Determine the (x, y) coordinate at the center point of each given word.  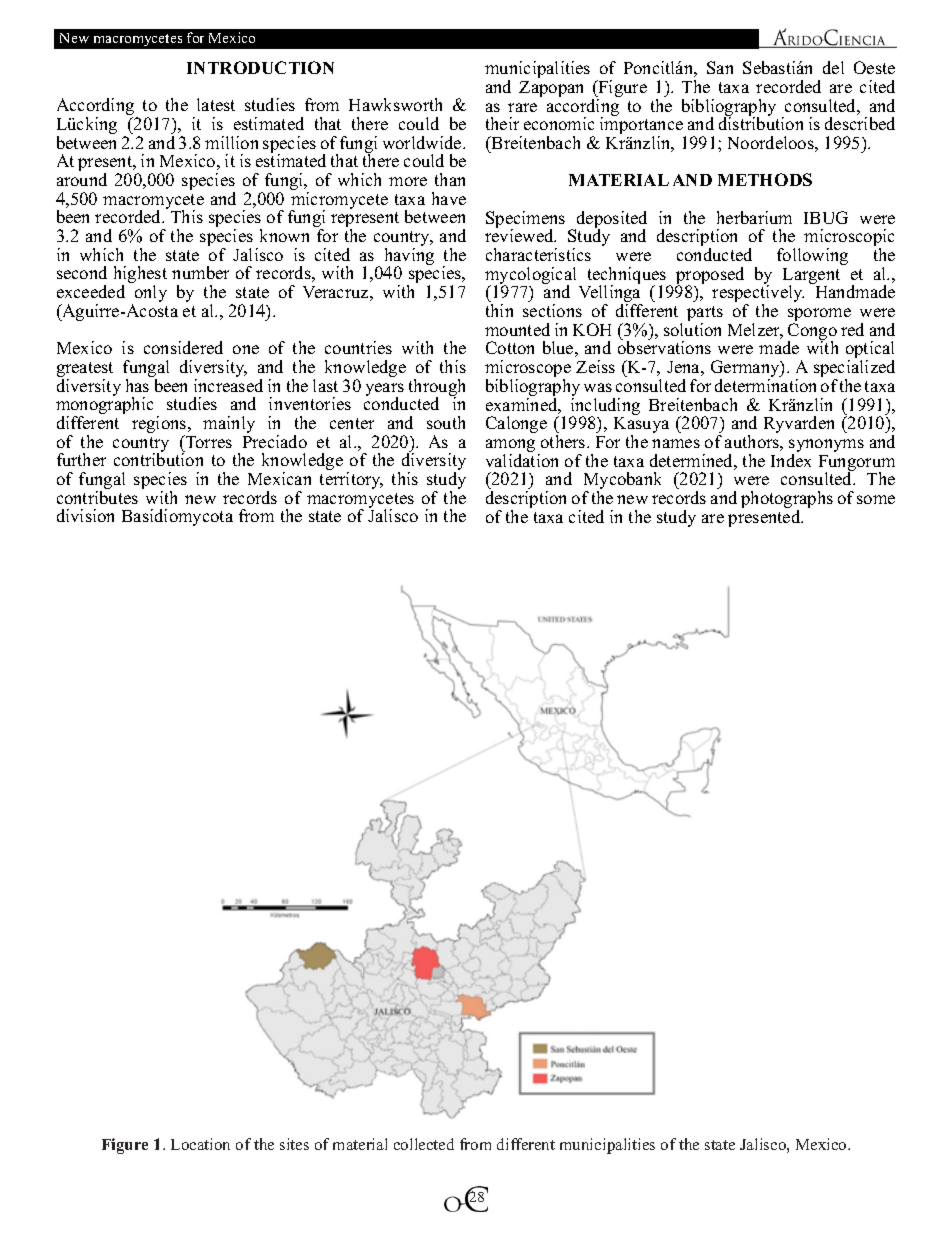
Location (200, 1144)
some (876, 499)
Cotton (510, 347)
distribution (761, 122)
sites (294, 1144)
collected (424, 1144)
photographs (787, 501)
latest (216, 104)
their (502, 123)
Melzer (755, 331)
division (85, 515)
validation (522, 460)
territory (351, 480)
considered (183, 347)
